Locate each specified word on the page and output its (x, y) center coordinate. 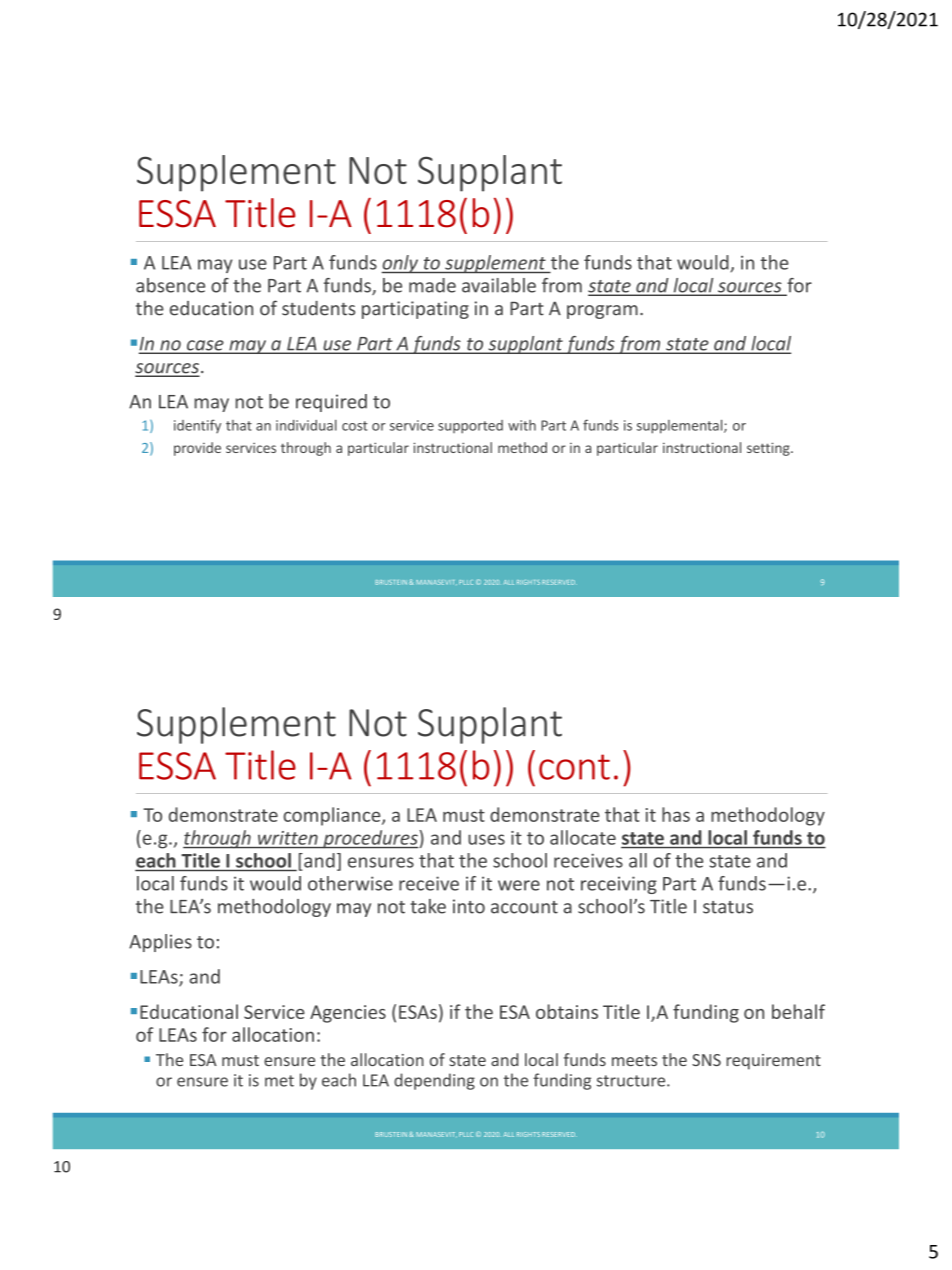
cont (574, 767)
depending (434, 1081)
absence (170, 285)
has (676, 814)
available (499, 285)
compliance (333, 816)
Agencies (348, 1014)
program (602, 312)
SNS (706, 1060)
